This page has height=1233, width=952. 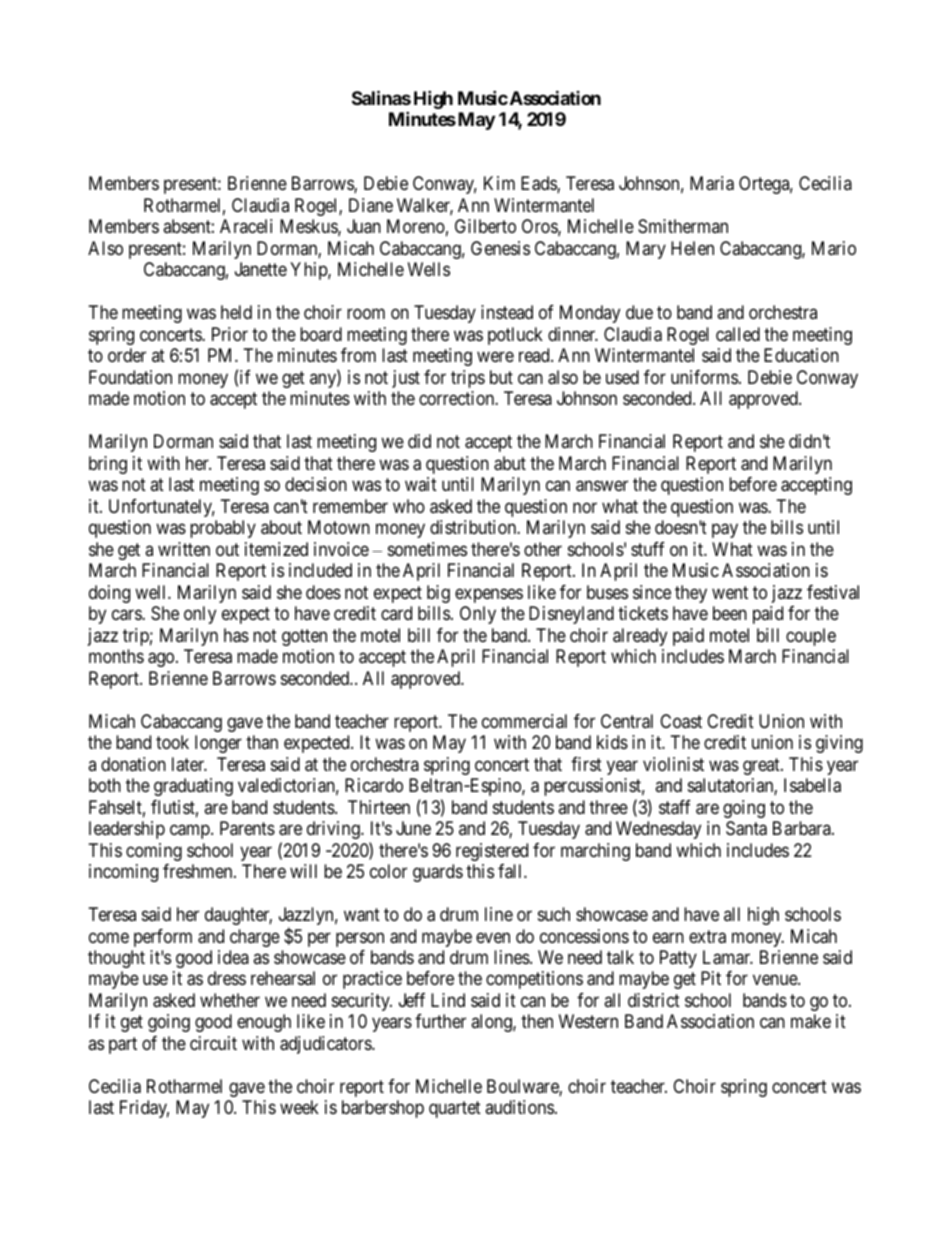 I want to click on expenses, so click(x=489, y=595).
